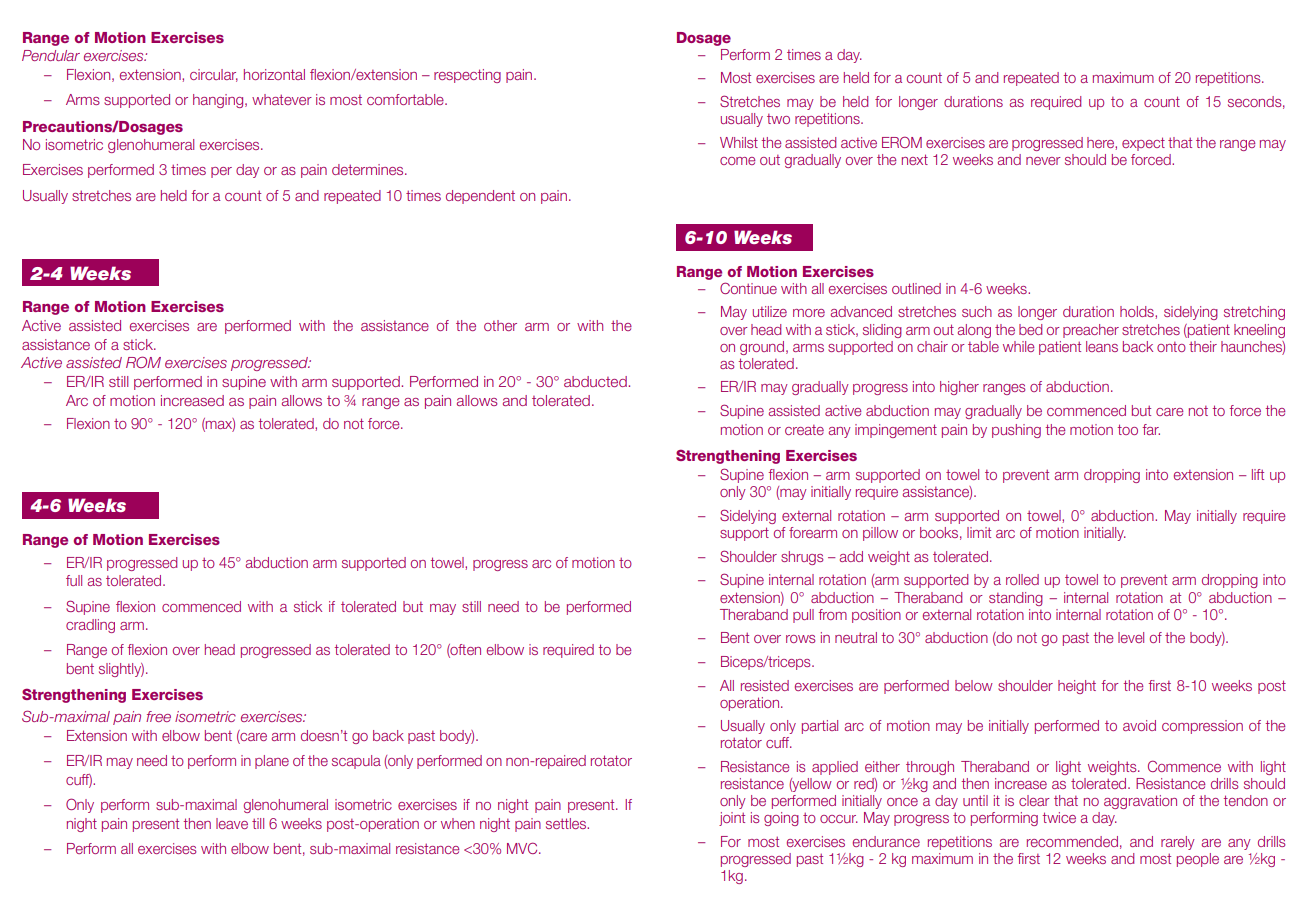  I want to click on level, so click(1131, 637).
